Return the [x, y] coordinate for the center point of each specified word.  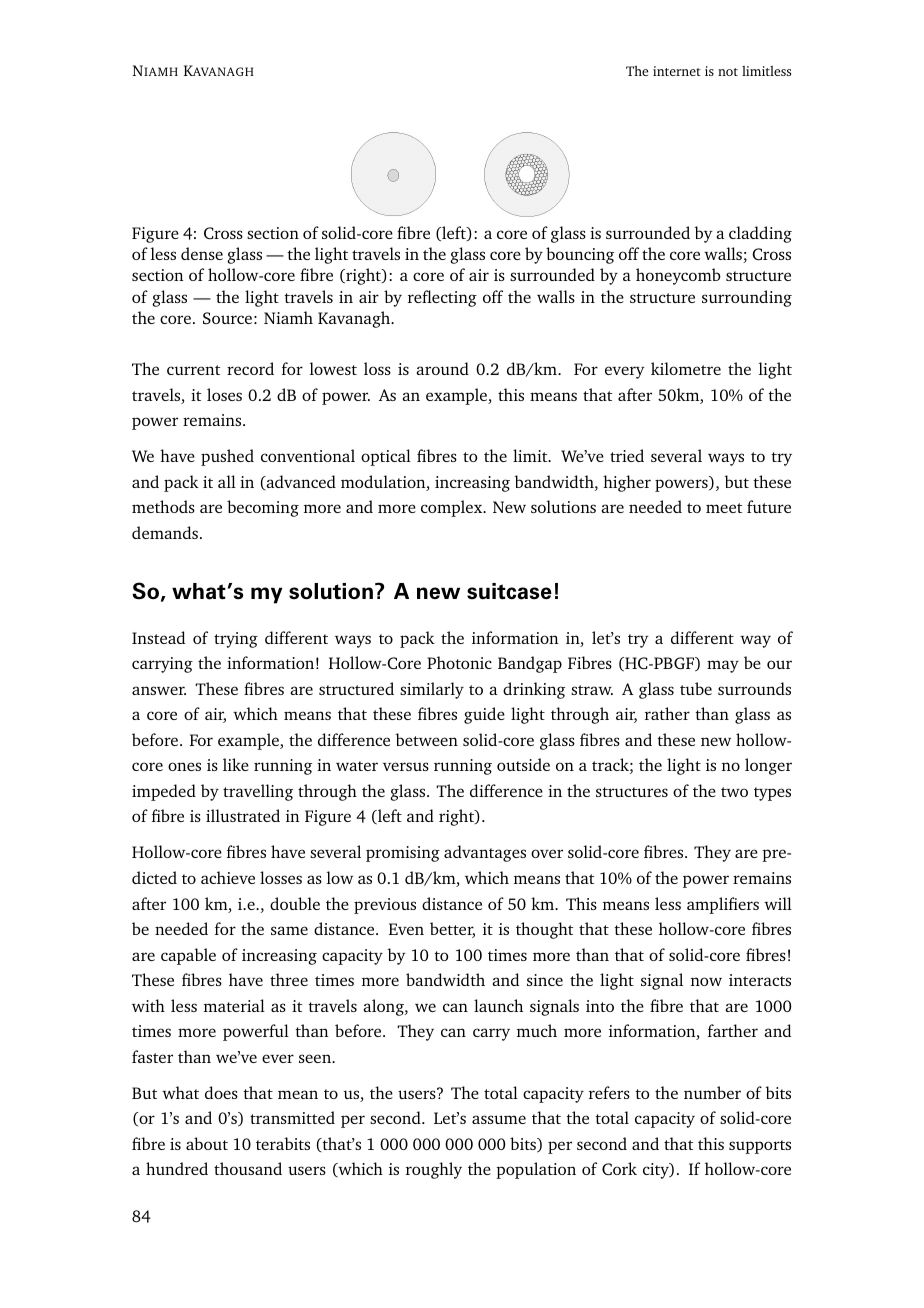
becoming [263, 508]
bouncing [580, 255]
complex [453, 508]
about [207, 1143]
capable [188, 956]
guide [484, 715]
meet [724, 508]
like [236, 764]
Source [227, 318]
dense [202, 253]
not [728, 72]
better [452, 930]
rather [667, 713]
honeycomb [678, 276]
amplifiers [723, 905]
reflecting [442, 298]
